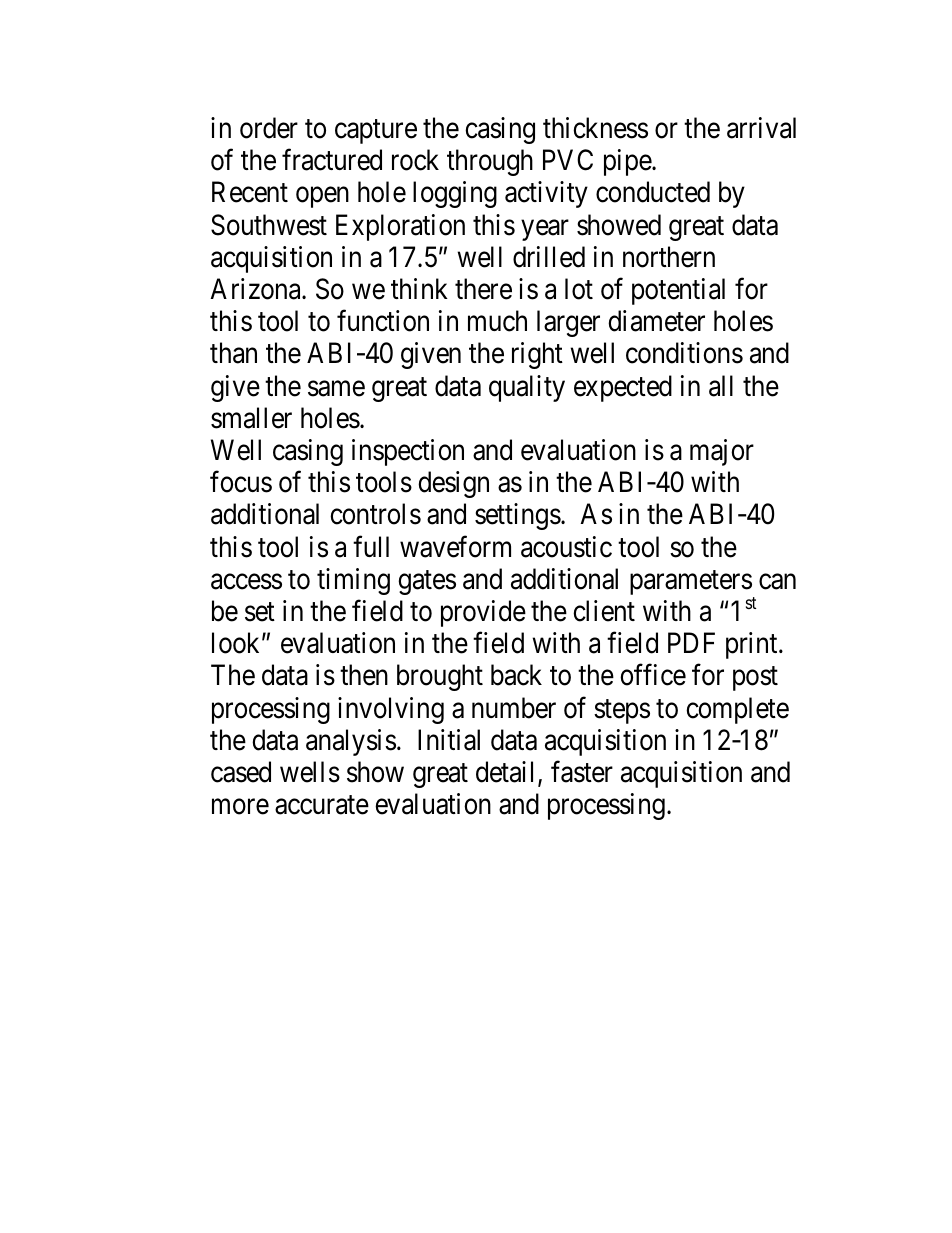  What do you see at coordinates (490, 162) in the page?
I see `through` at bounding box center [490, 162].
